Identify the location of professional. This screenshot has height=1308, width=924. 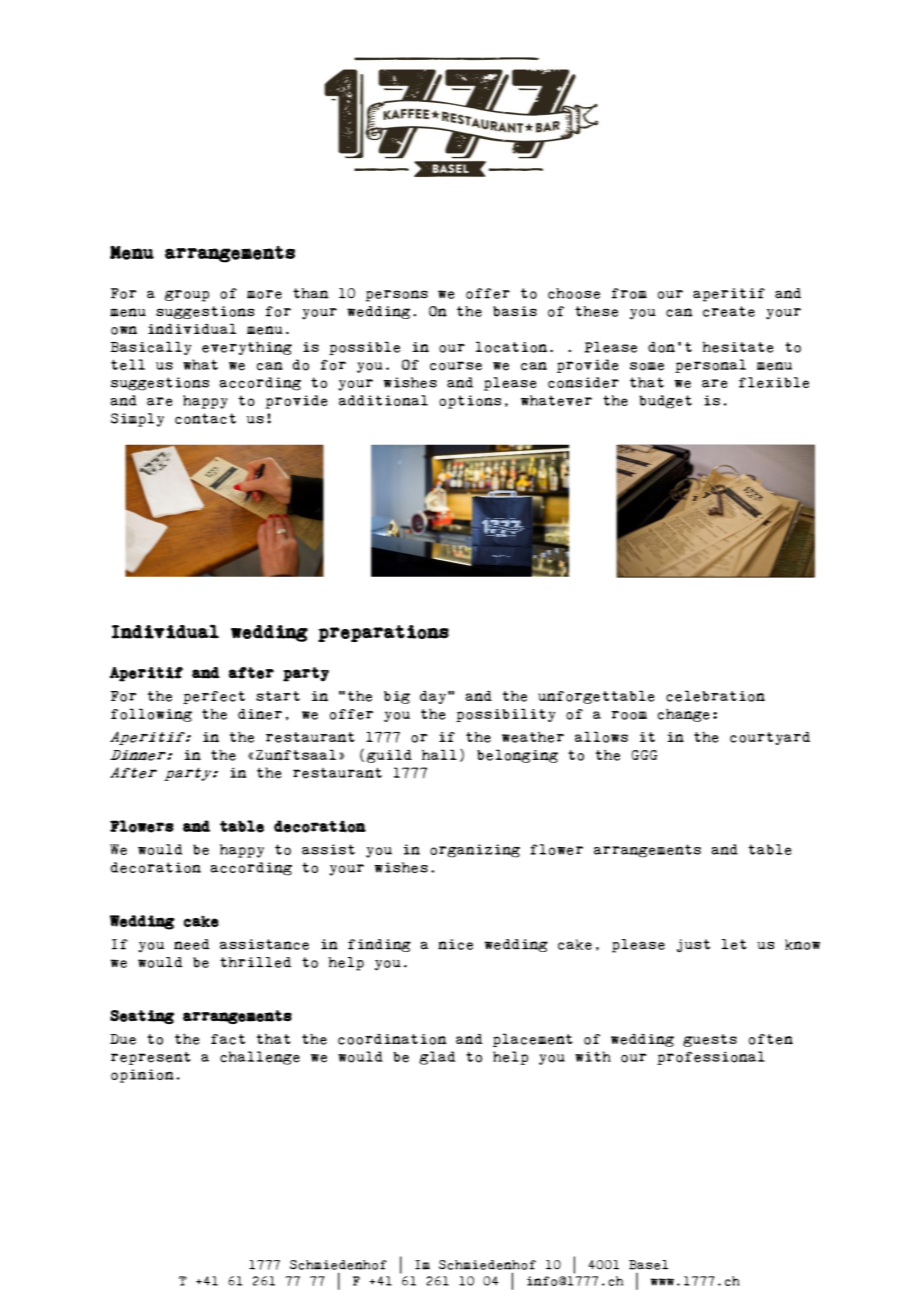
(711, 1058).
